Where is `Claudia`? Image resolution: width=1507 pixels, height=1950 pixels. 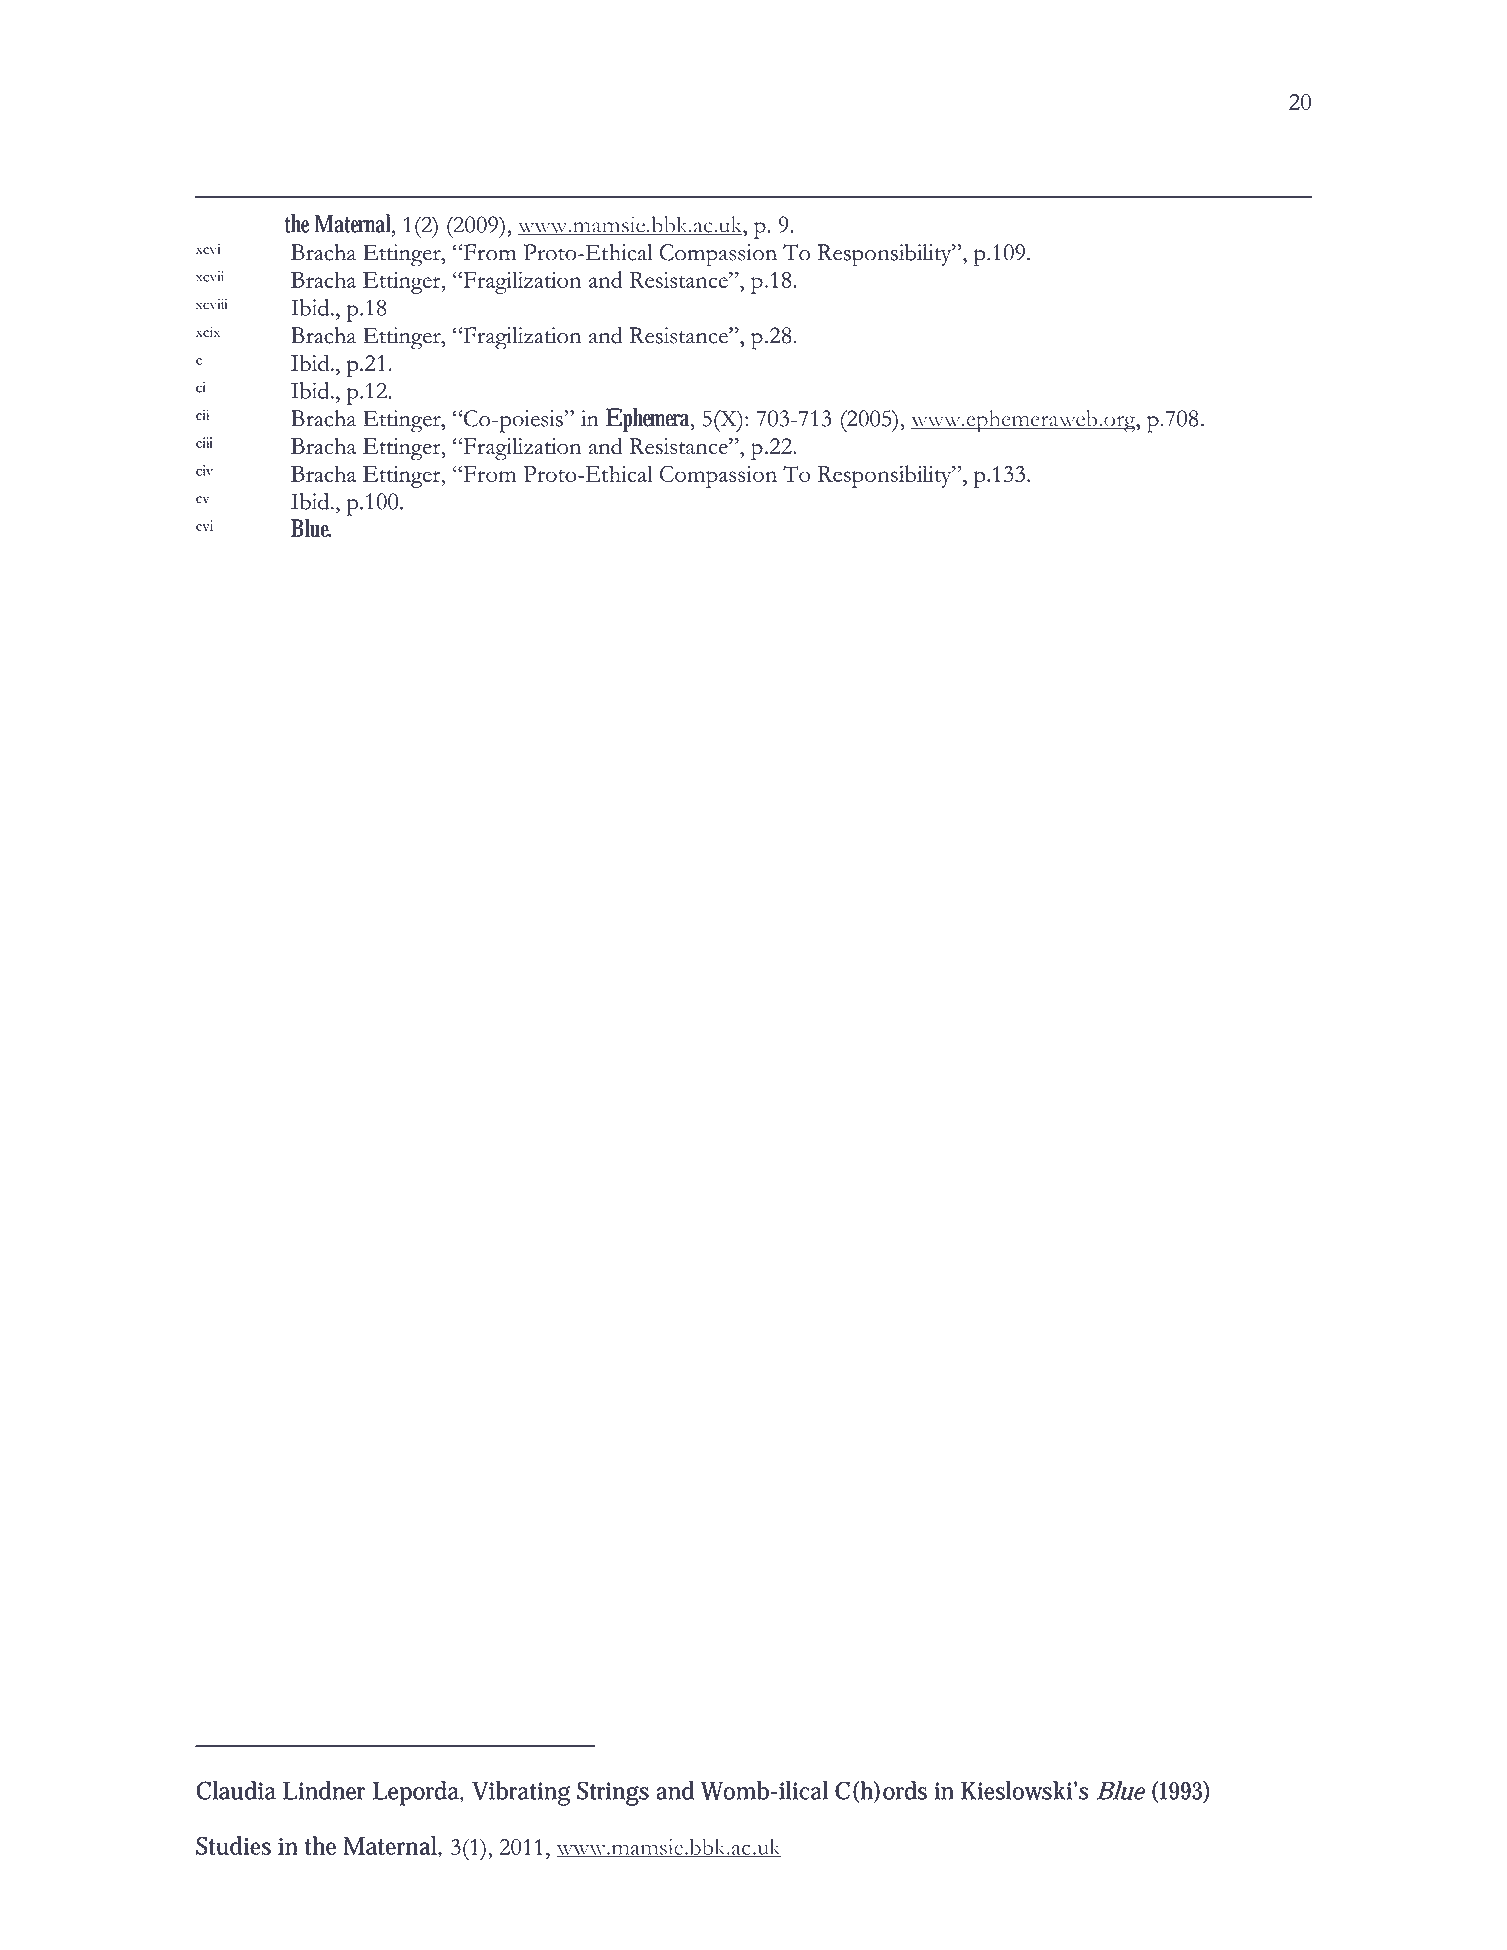
Claudia is located at coordinates (236, 1790).
